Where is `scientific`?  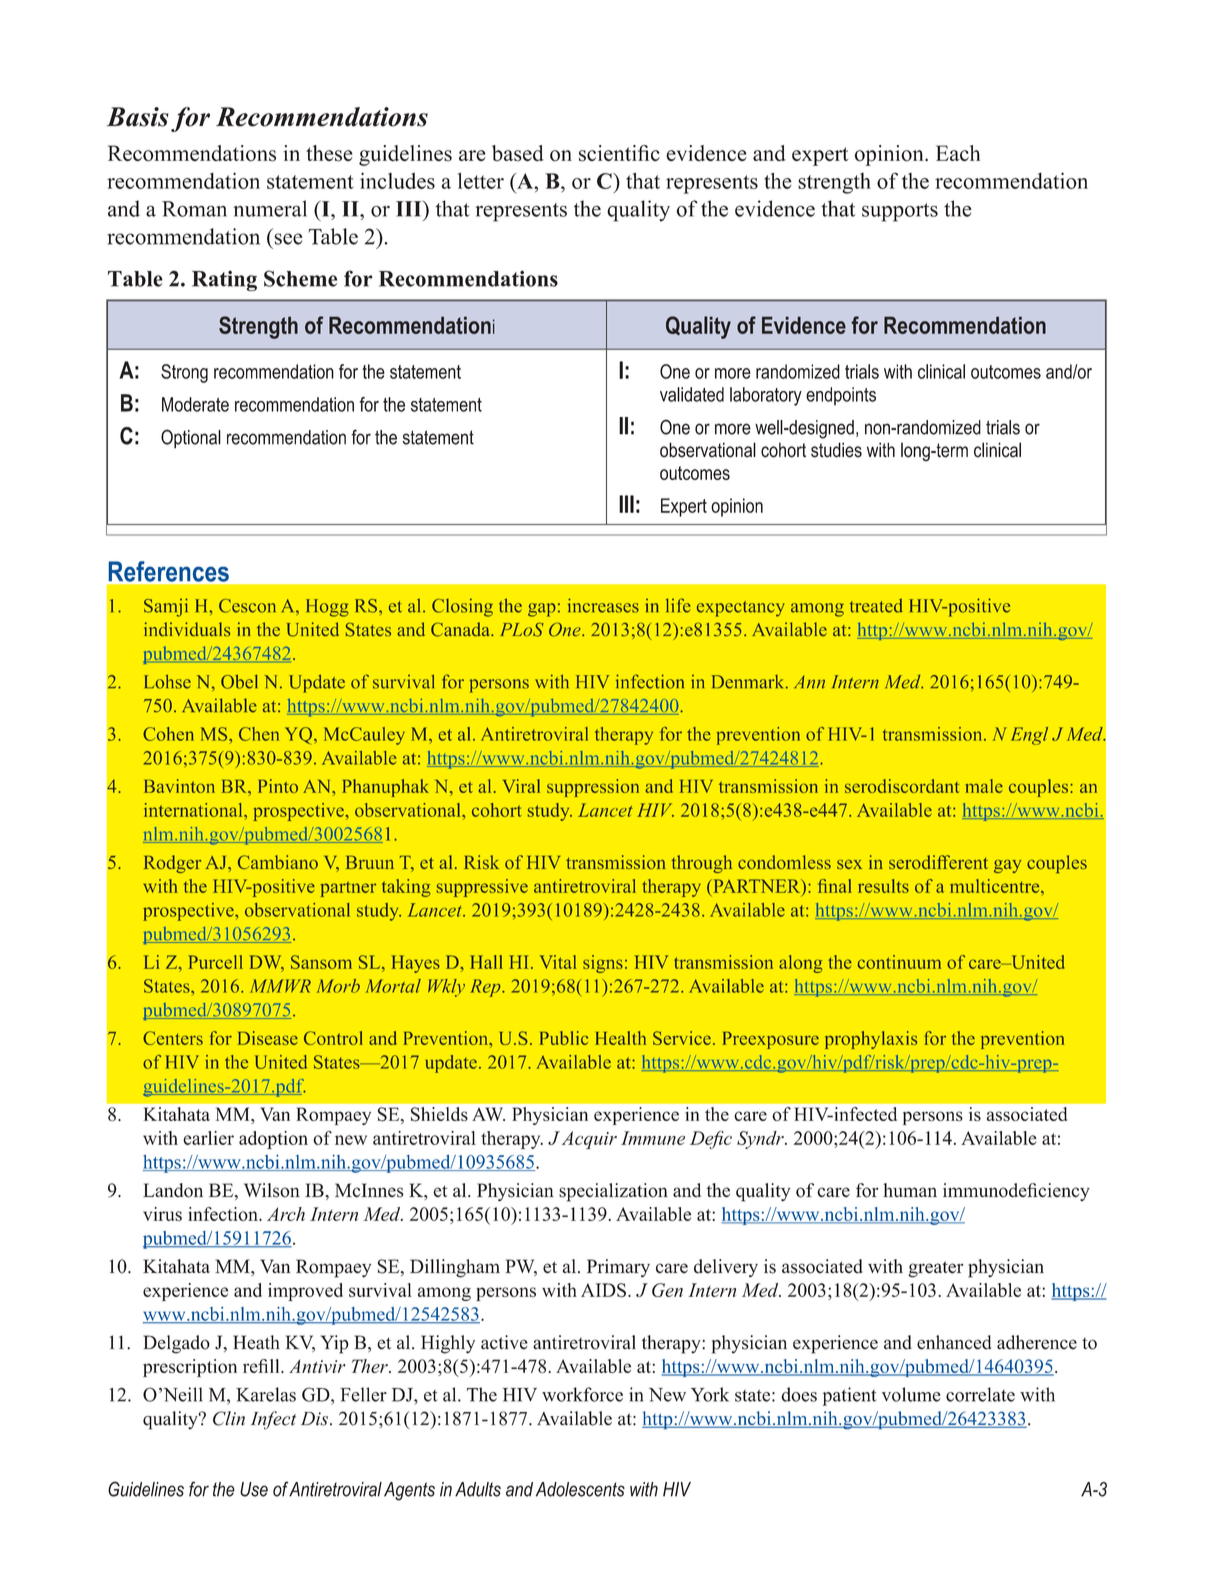 scientific is located at coordinates (619, 153).
